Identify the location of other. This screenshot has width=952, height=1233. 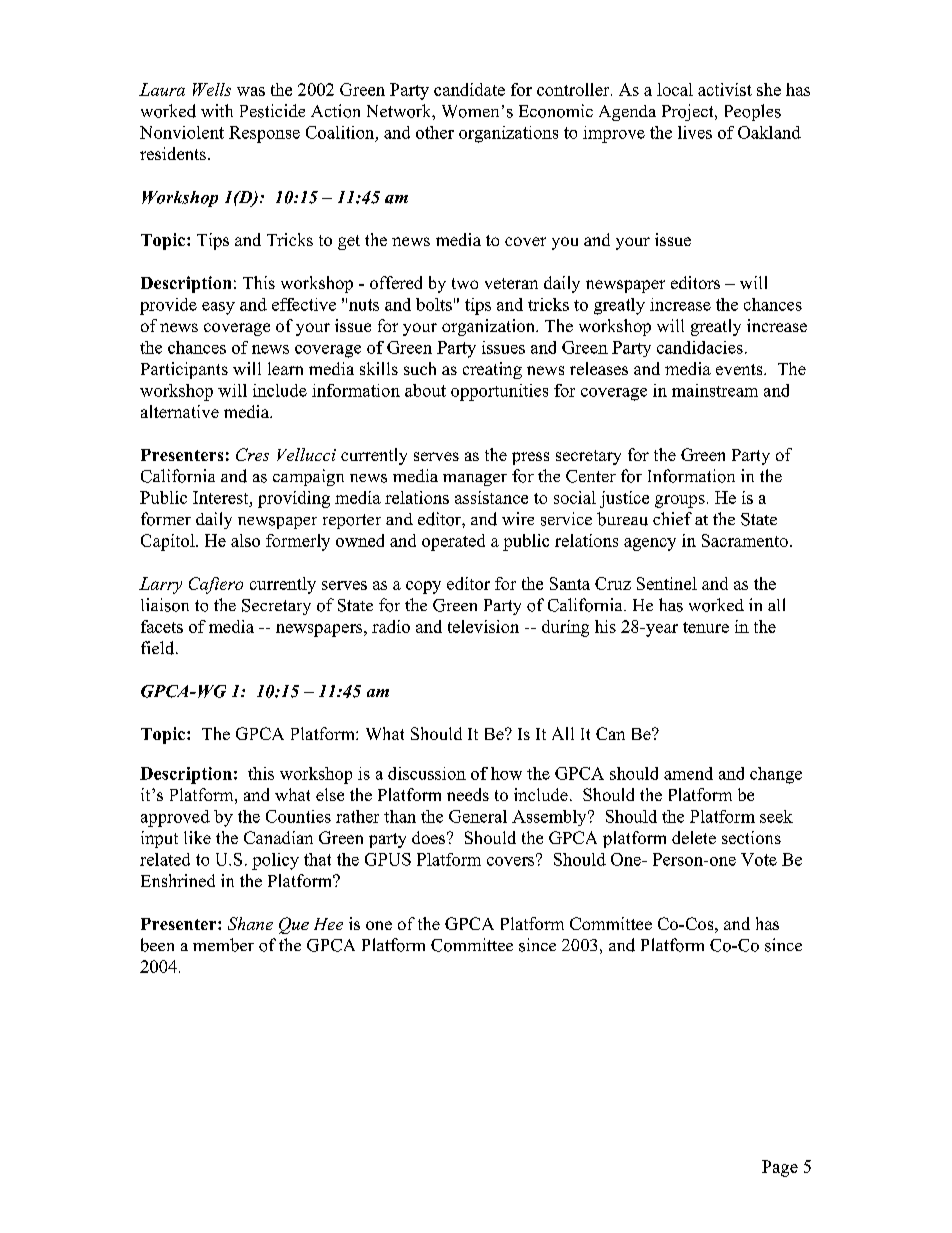
(435, 132).
